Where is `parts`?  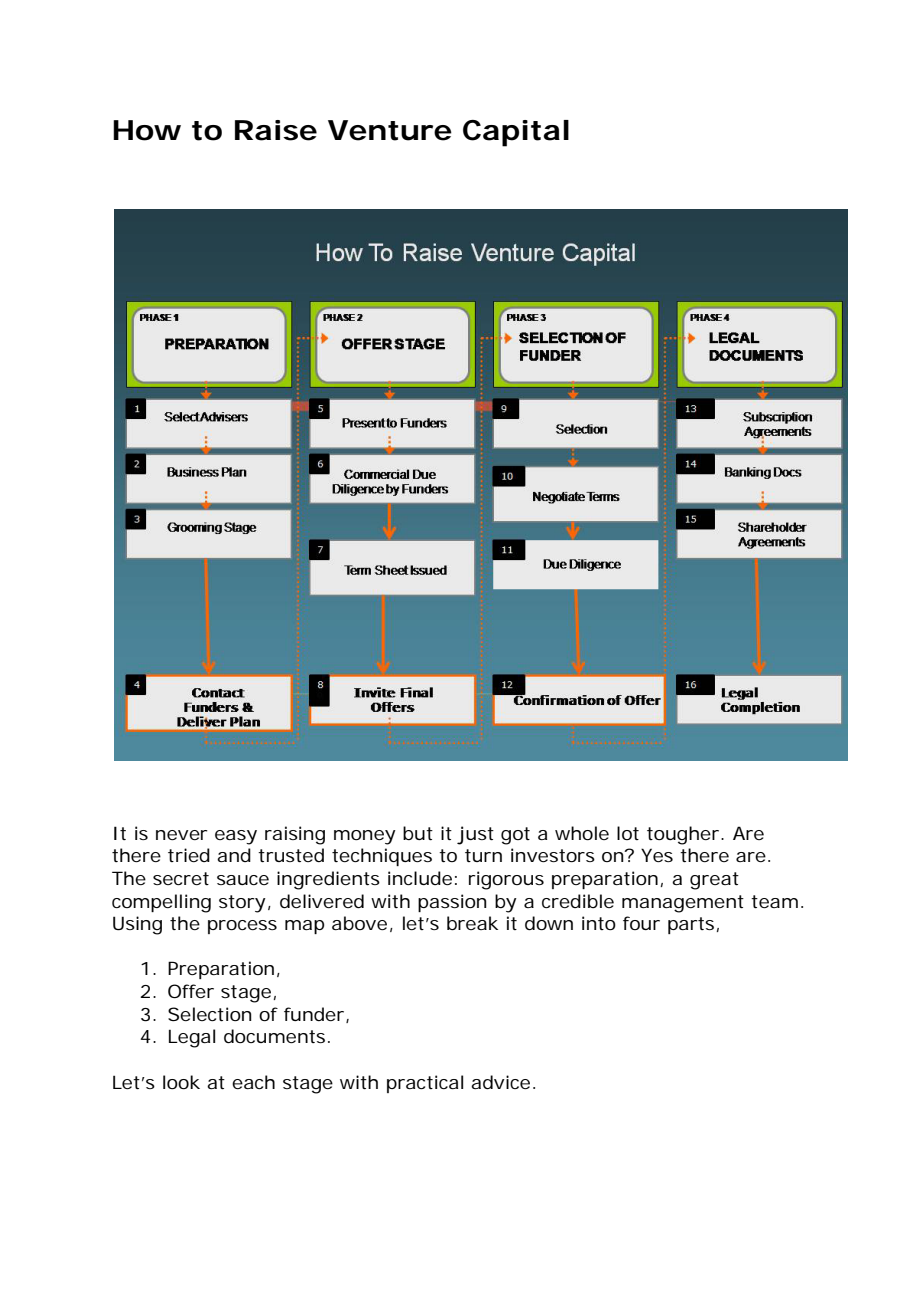
parts is located at coordinates (691, 925).
